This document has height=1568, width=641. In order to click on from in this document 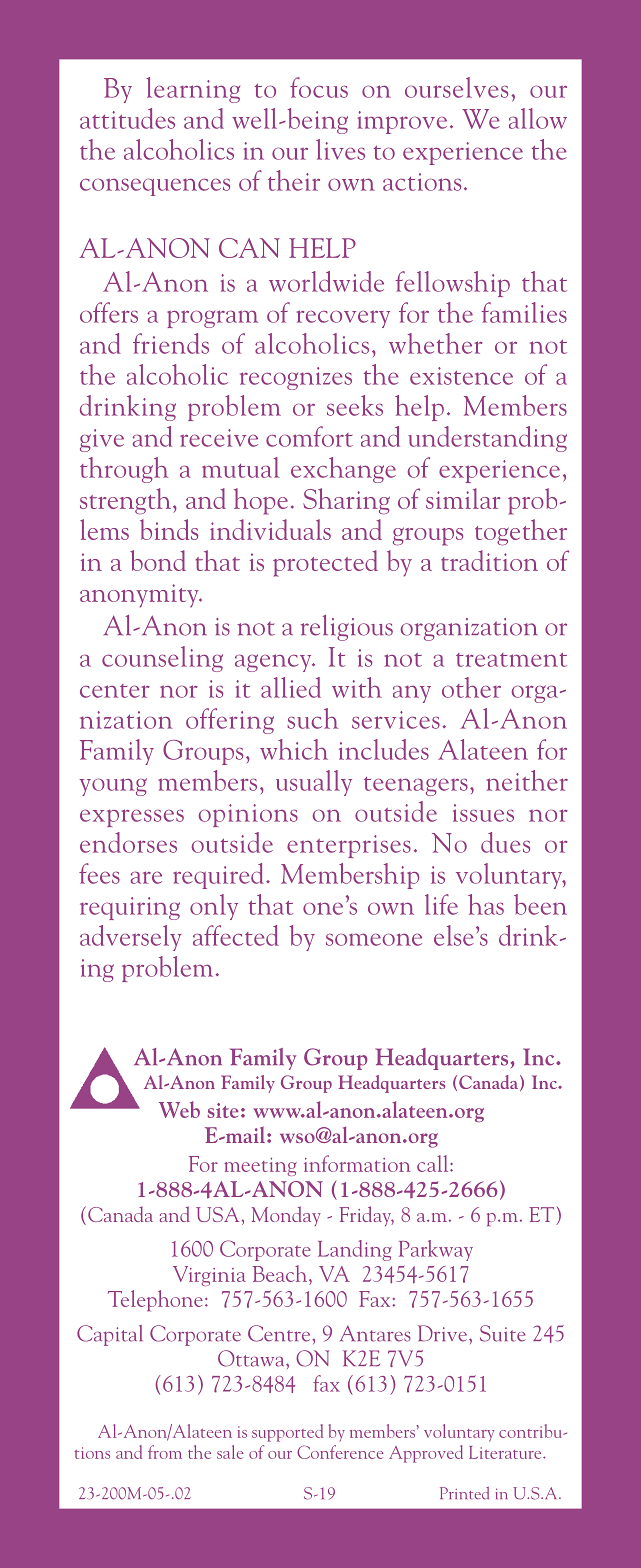, I will do `click(165, 1452)`.
